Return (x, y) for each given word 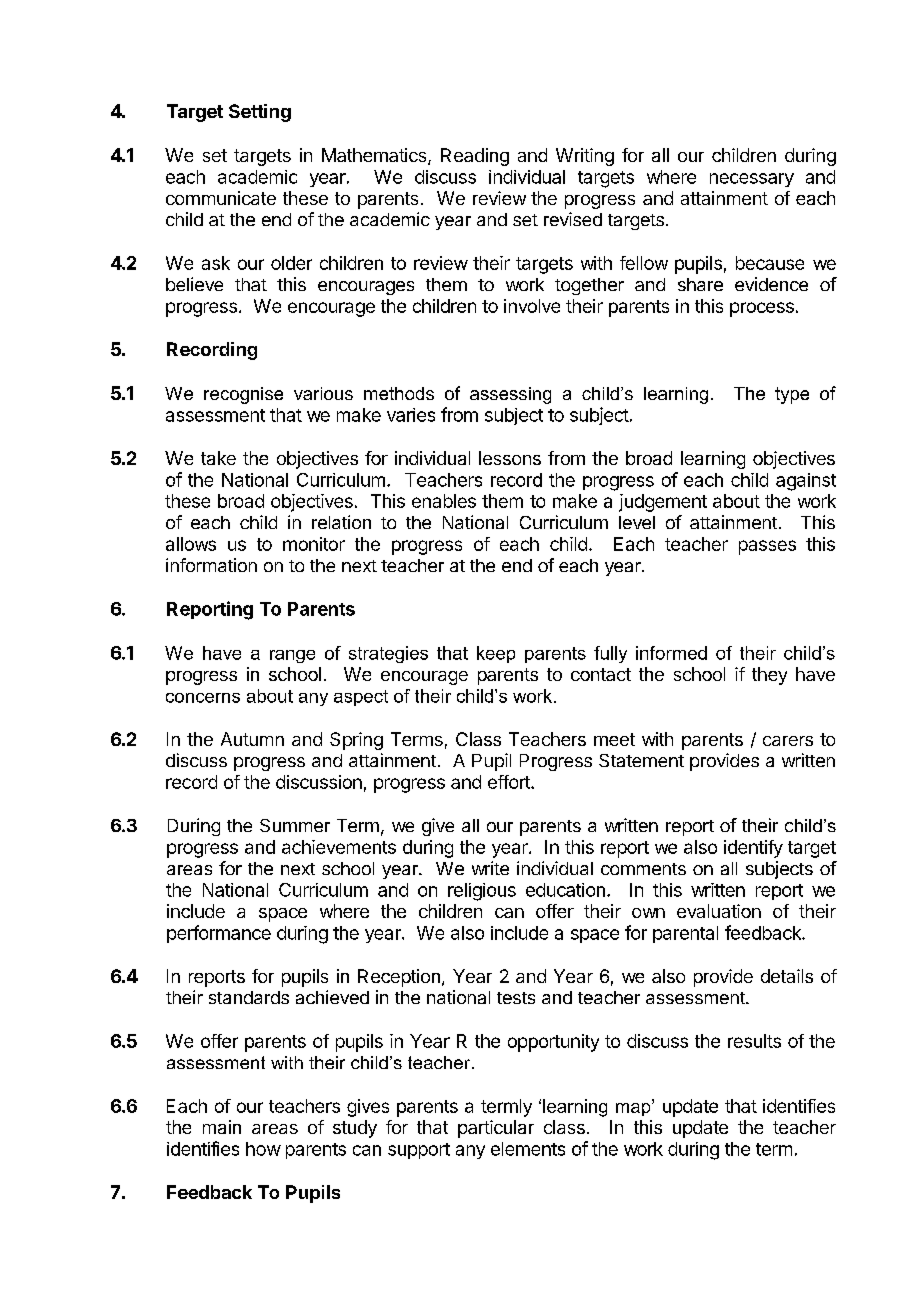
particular (496, 1129)
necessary (752, 180)
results (754, 1041)
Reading (475, 157)
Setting (260, 113)
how (263, 1149)
